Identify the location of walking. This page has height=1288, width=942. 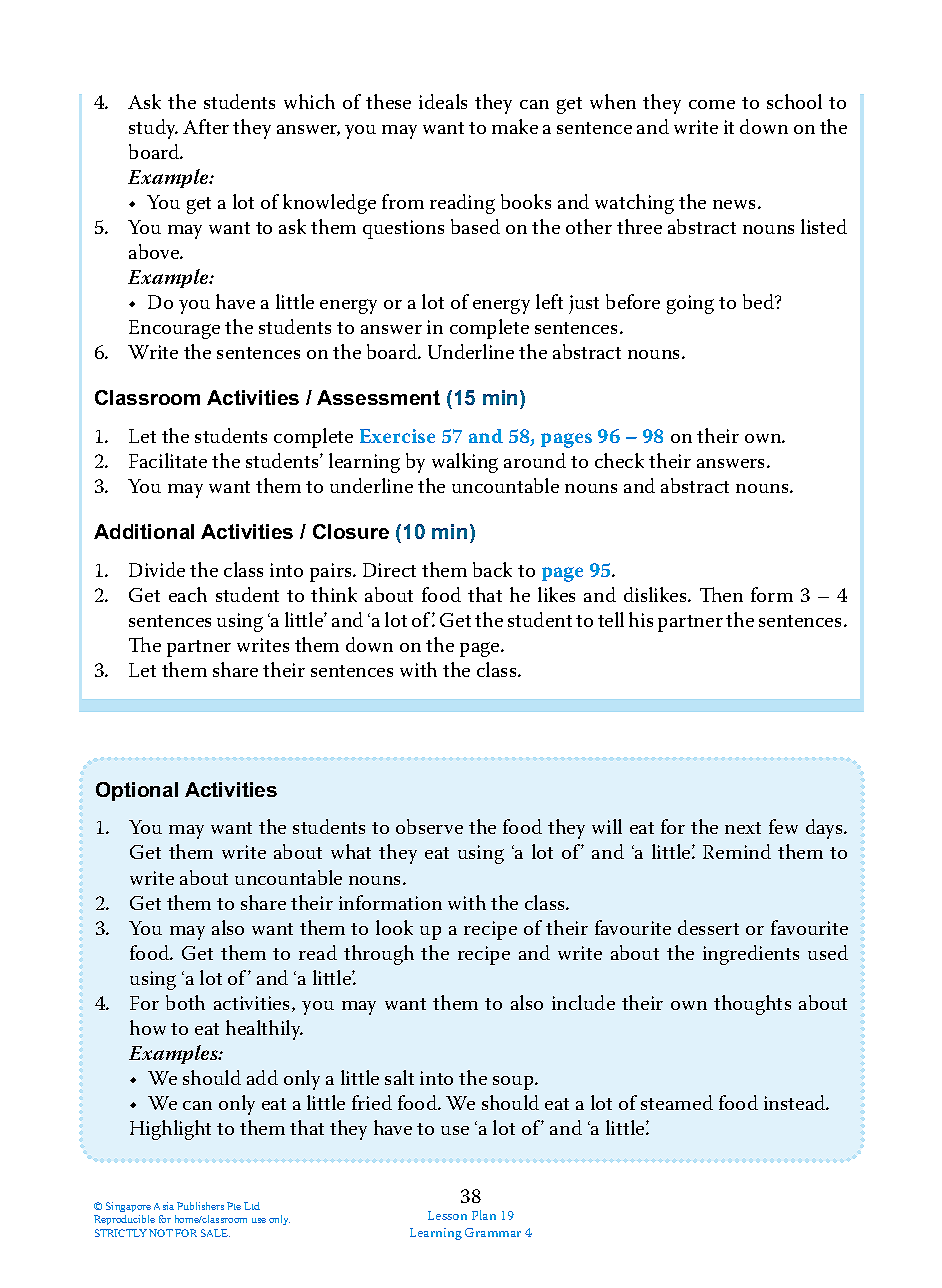
(465, 463).
